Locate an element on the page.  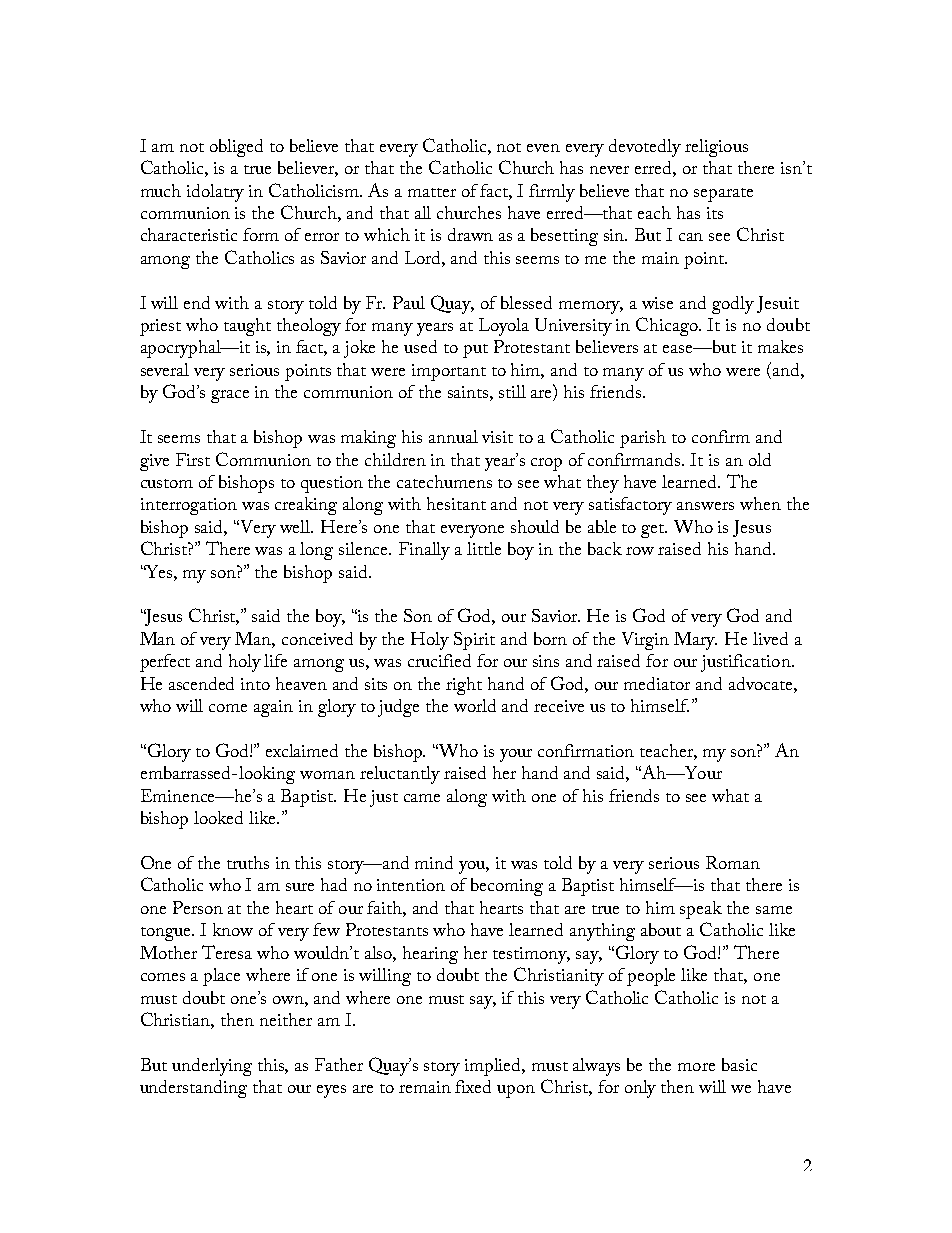
matter is located at coordinates (432, 192).
